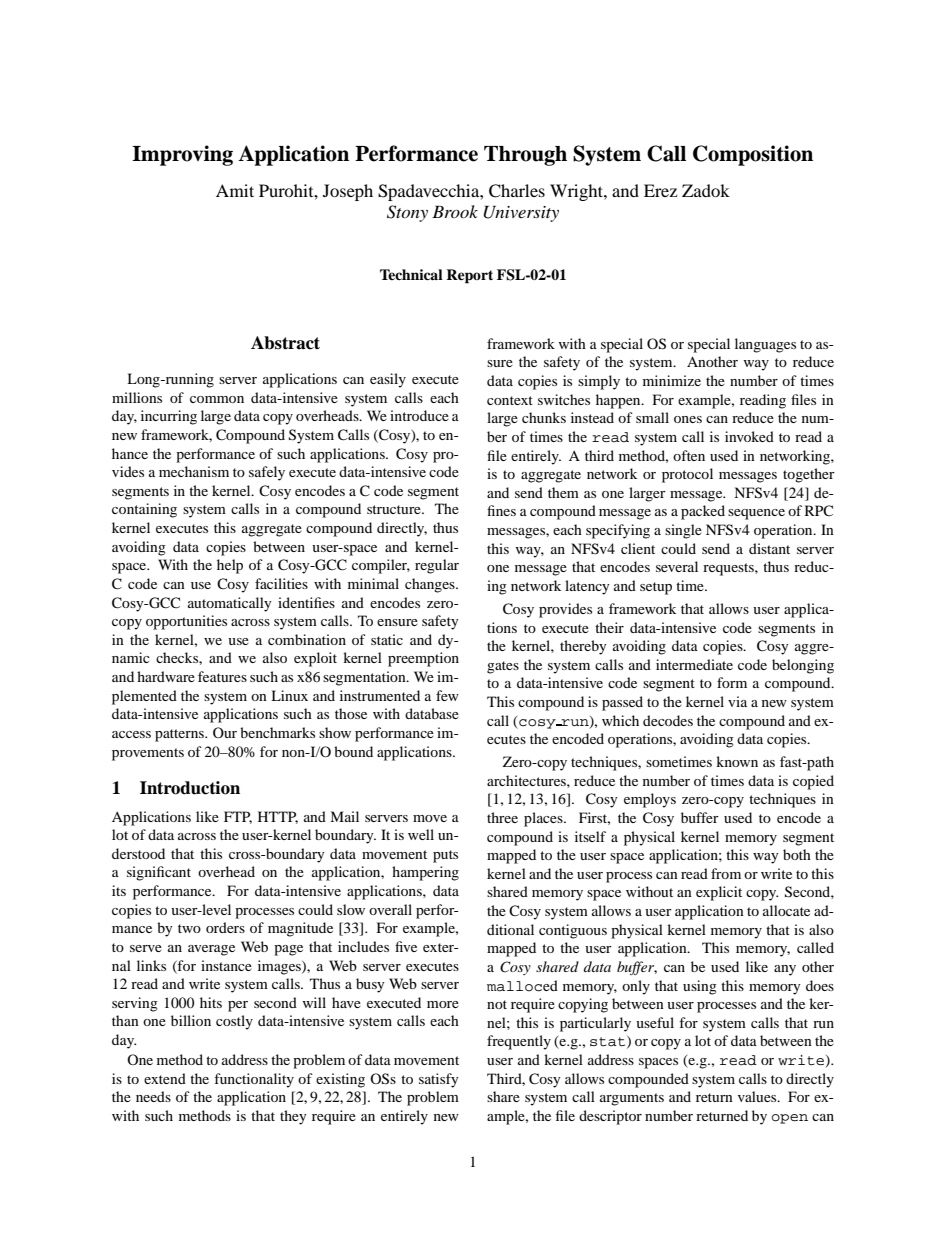  What do you see at coordinates (694, 664) in the screenshot?
I see `intermediate` at bounding box center [694, 664].
